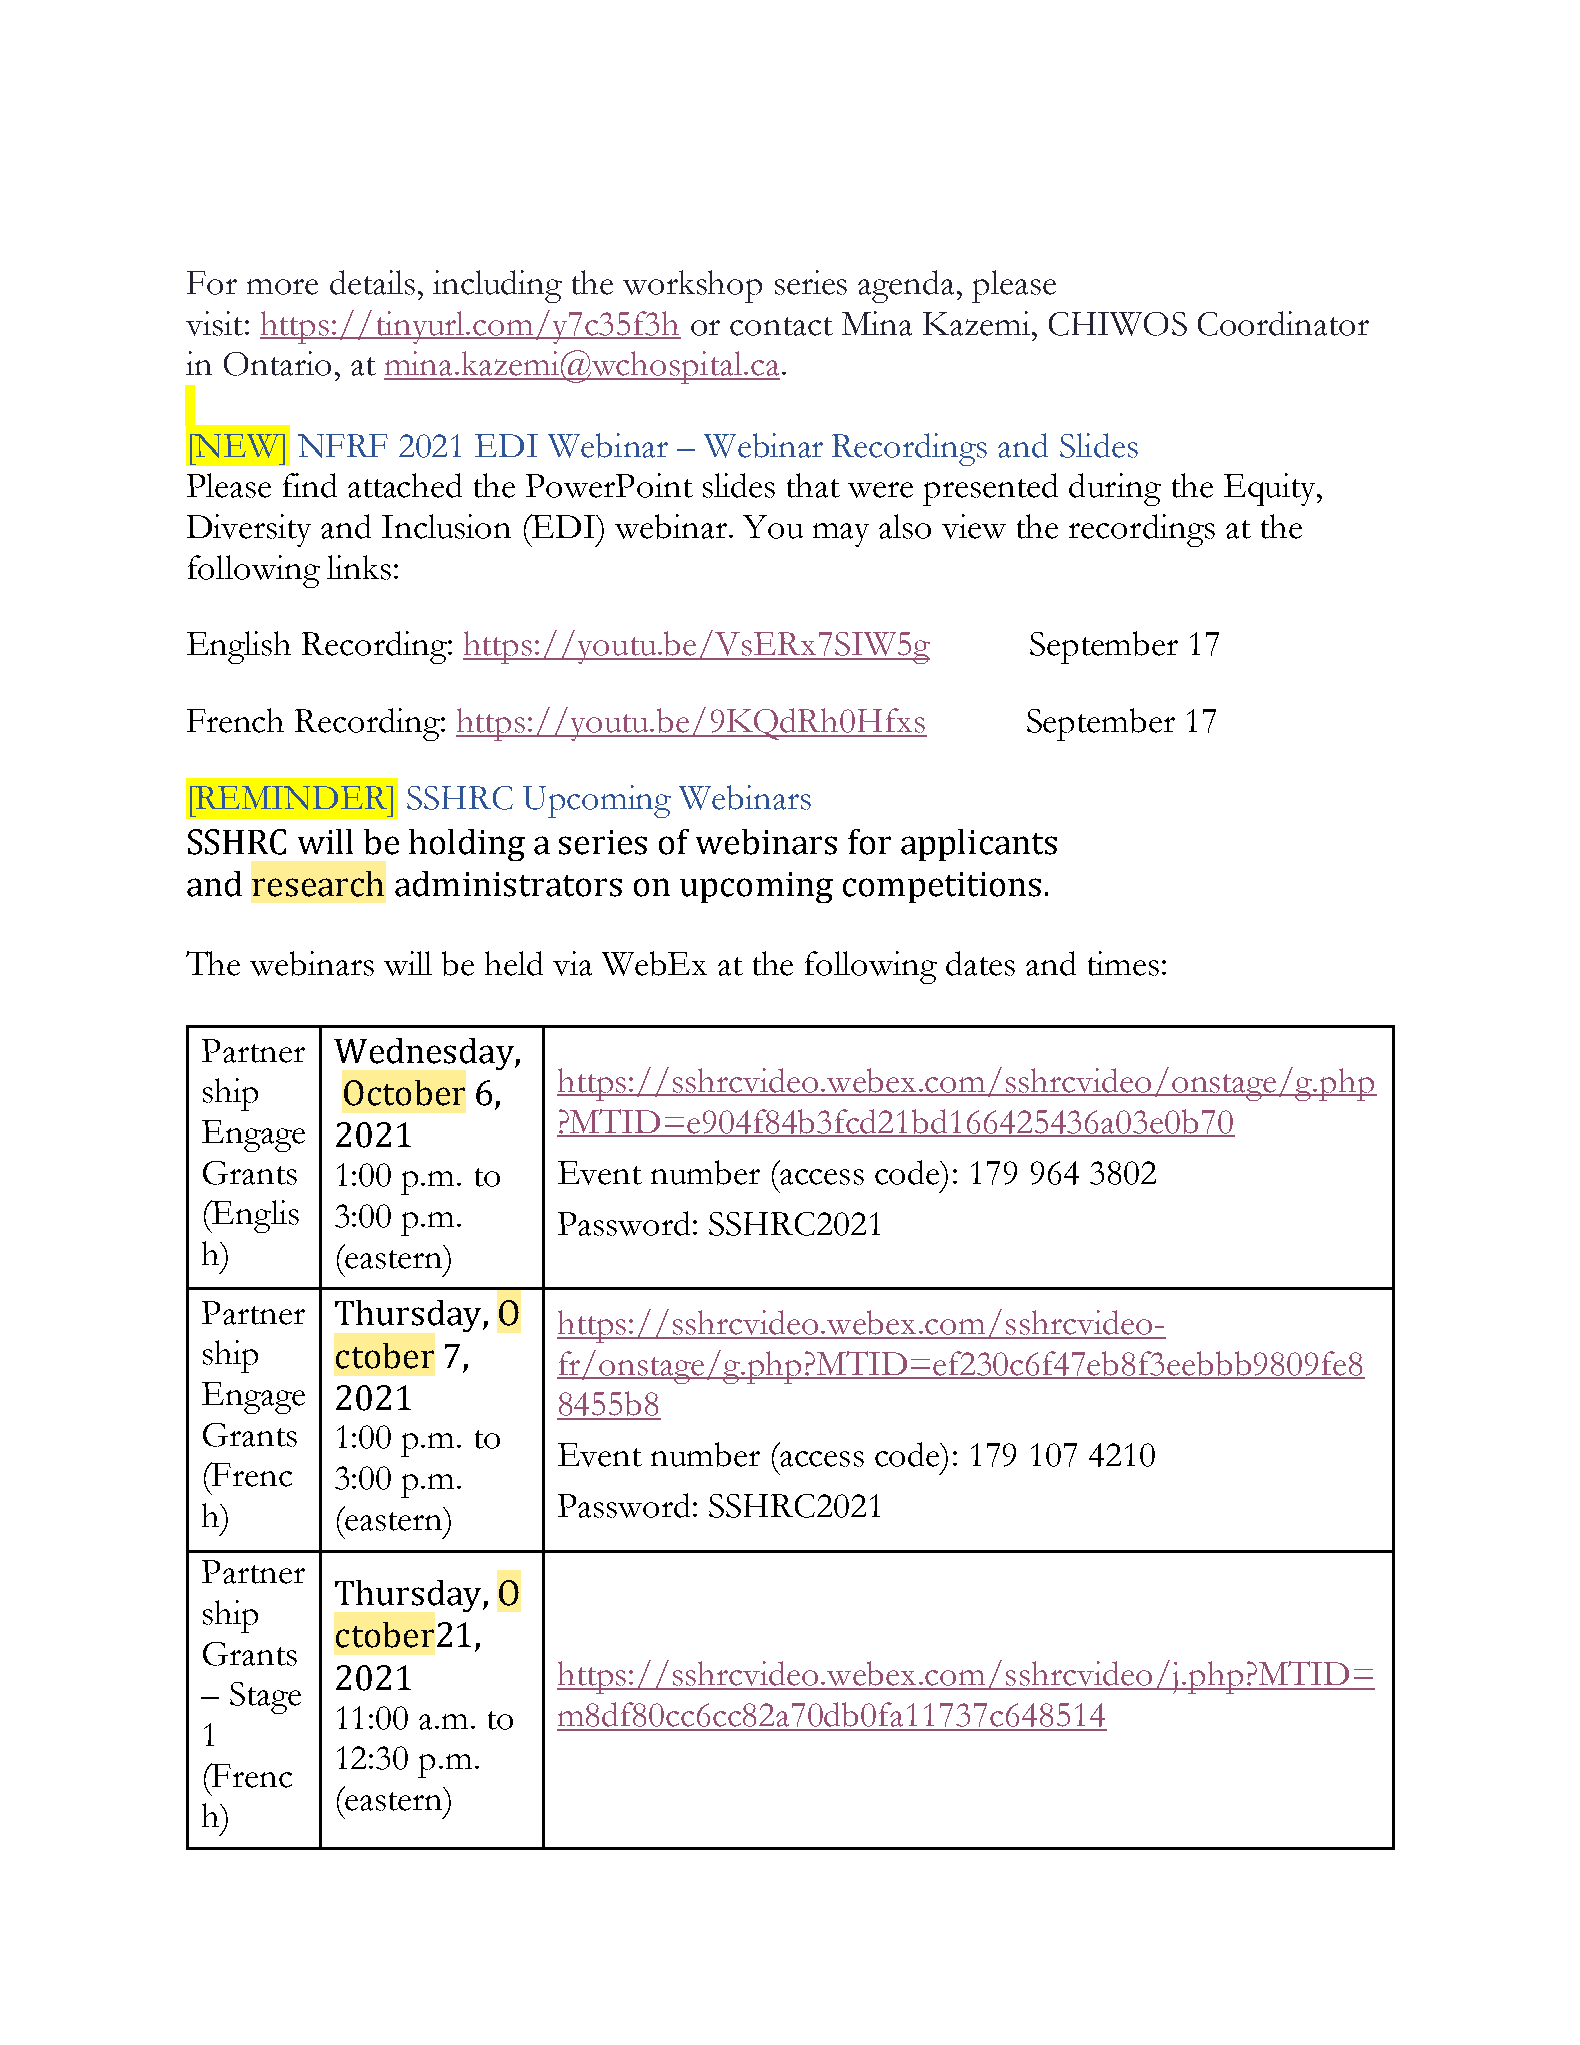 Image resolution: width=1580 pixels, height=2045 pixels. Describe the element at coordinates (942, 887) in the screenshot. I see `competitions` at that location.
